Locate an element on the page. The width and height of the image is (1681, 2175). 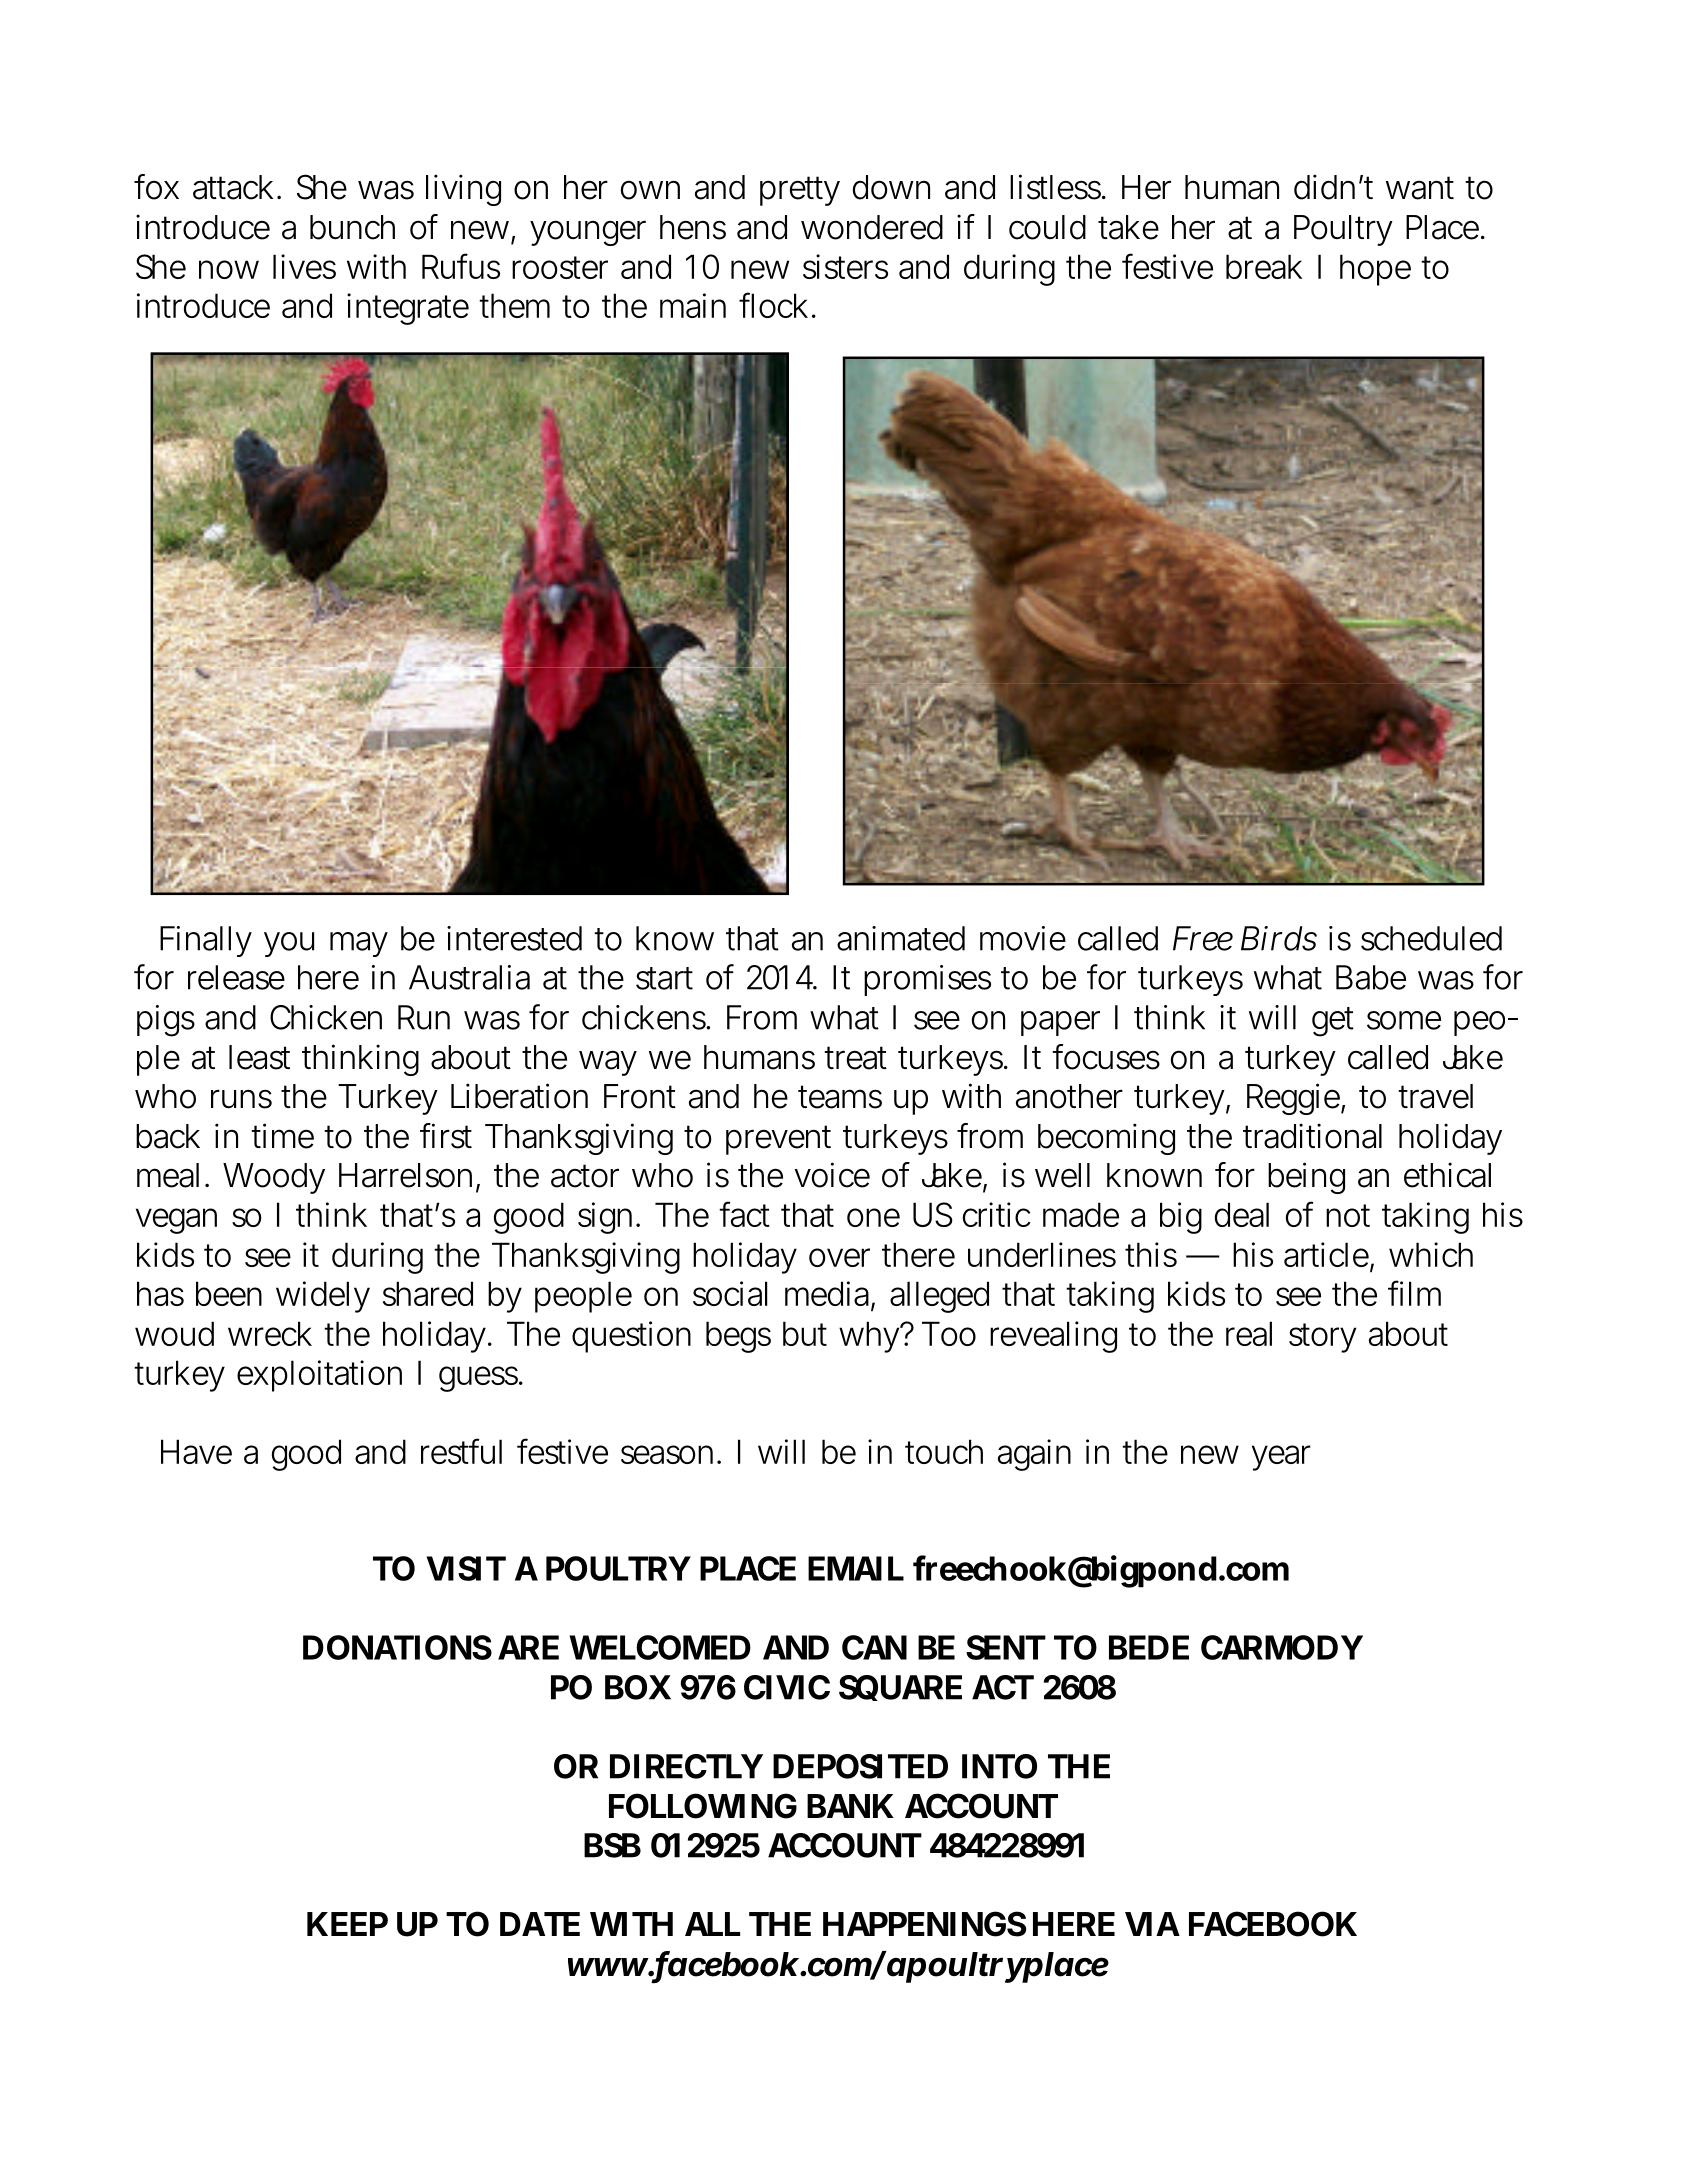
exploitation is located at coordinates (319, 1376).
